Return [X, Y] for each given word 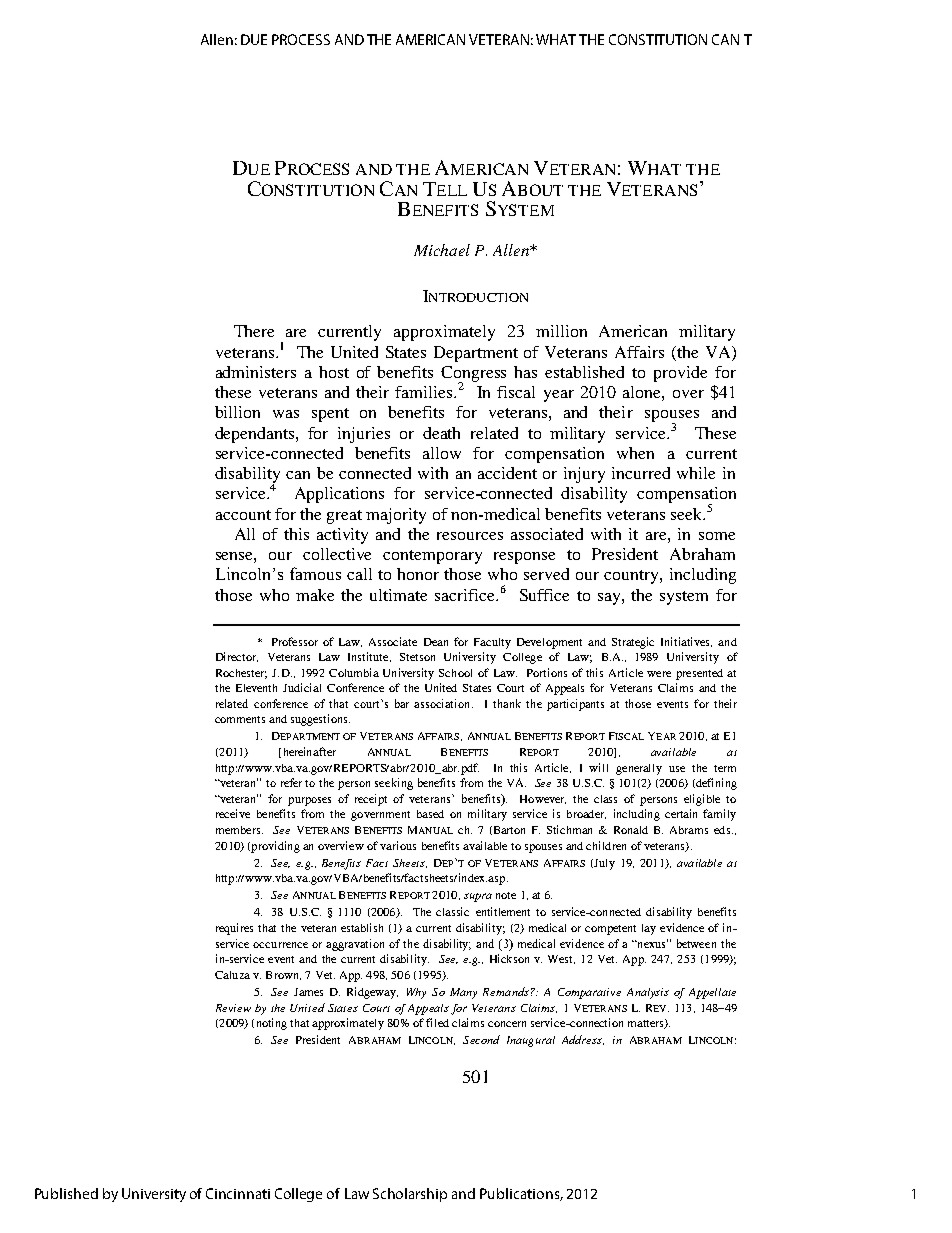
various [398, 845]
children [606, 845]
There [254, 331]
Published [66, 1193]
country [632, 577]
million [561, 331]
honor [418, 574]
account [243, 515]
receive [233, 813]
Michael [442, 250]
